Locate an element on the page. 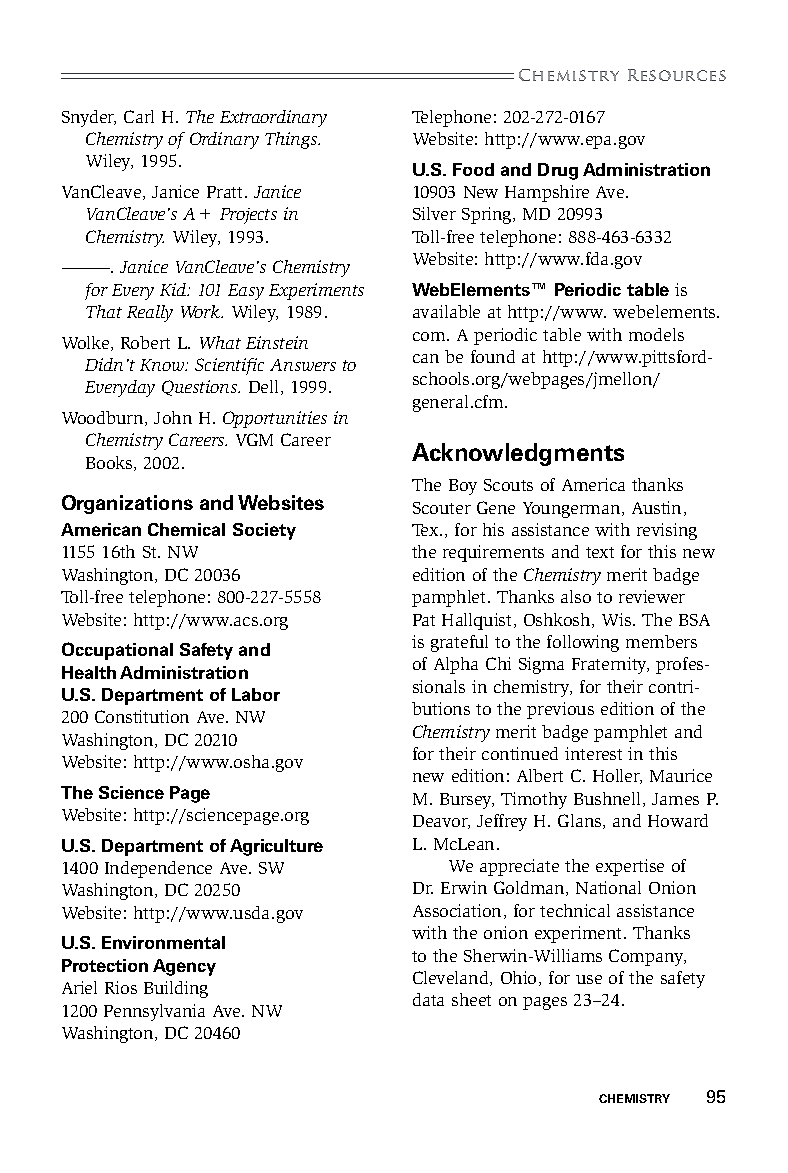  Really is located at coordinates (150, 313).
